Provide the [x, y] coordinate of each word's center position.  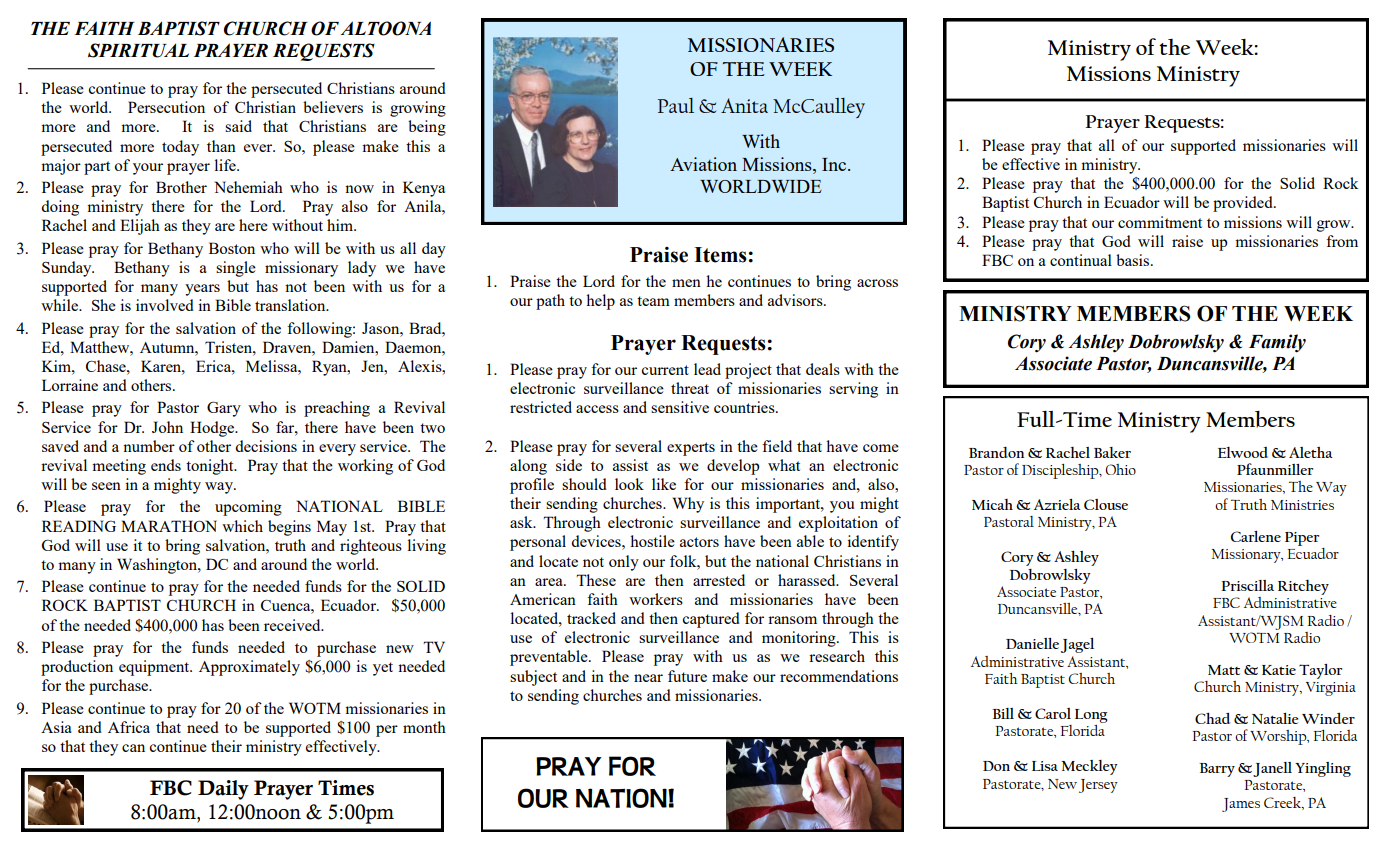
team [653, 301]
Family [1277, 343]
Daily [223, 790]
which [242, 526]
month [424, 727]
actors [699, 542]
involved [165, 305]
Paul [676, 105]
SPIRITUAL [138, 50]
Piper [1302, 539]
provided [1244, 204]
